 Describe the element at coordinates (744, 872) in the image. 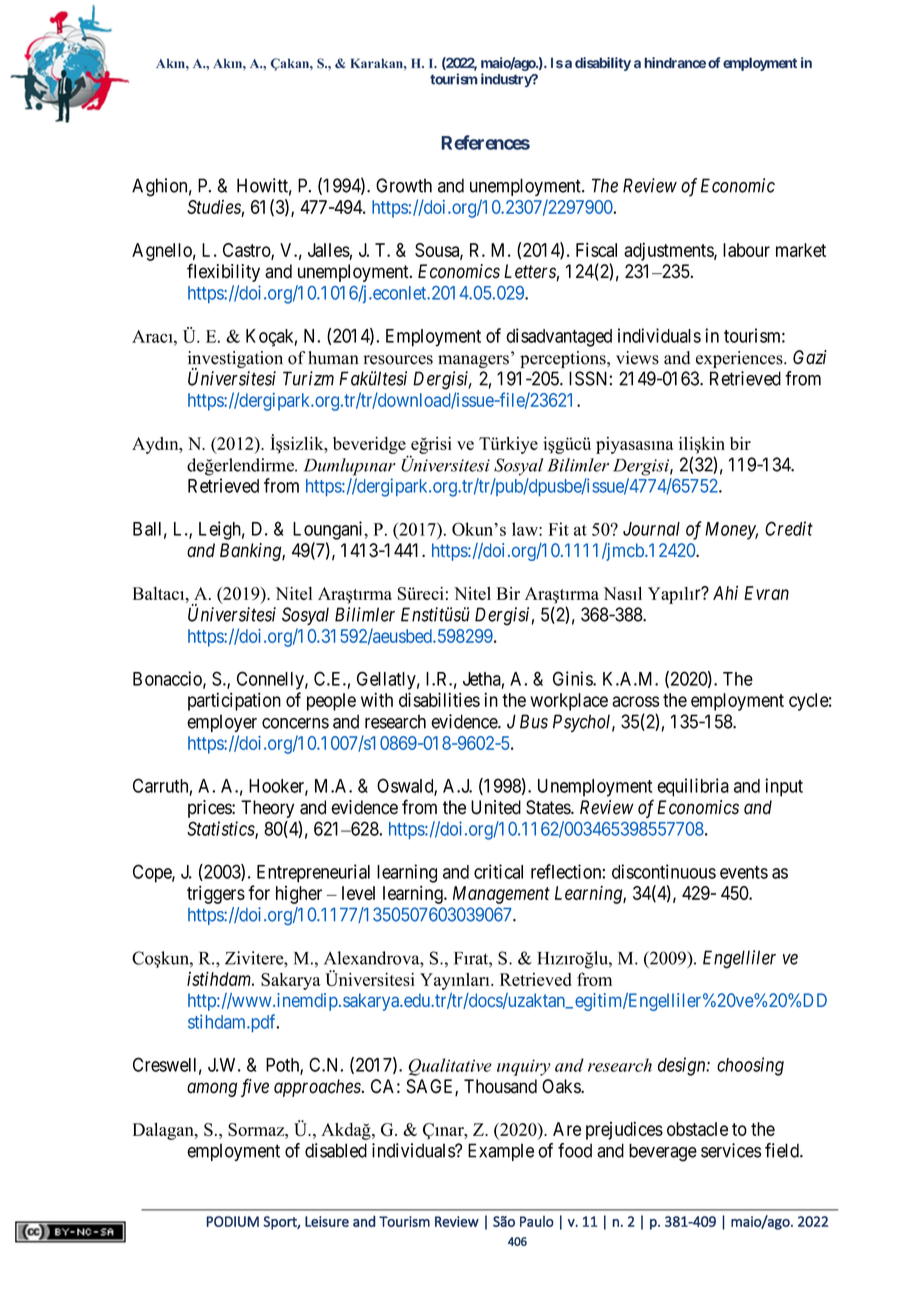

I see `events` at that location.
